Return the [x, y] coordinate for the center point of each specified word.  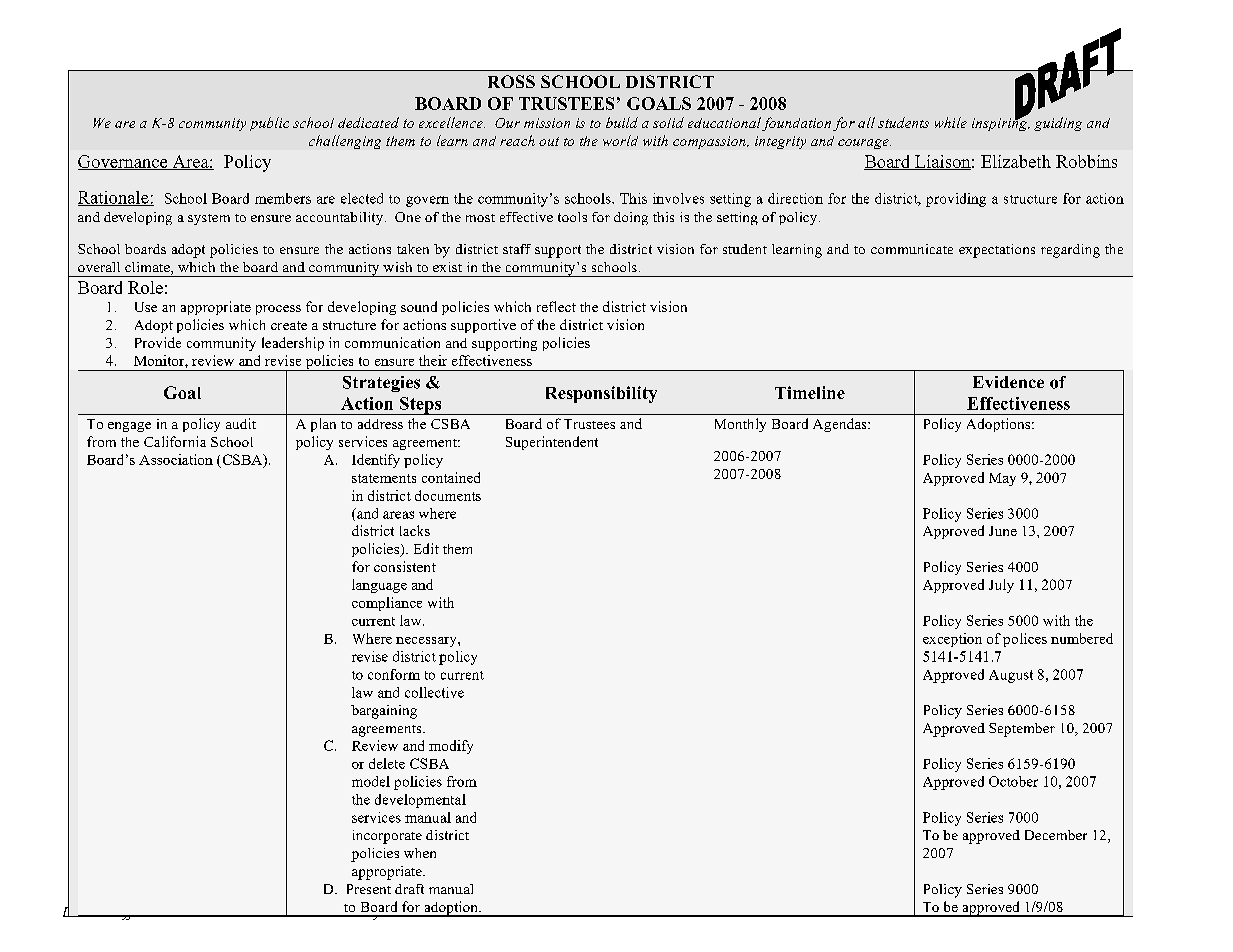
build [622, 122]
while [951, 122]
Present [369, 889]
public [269, 124]
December [1056, 835]
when [420, 853]
